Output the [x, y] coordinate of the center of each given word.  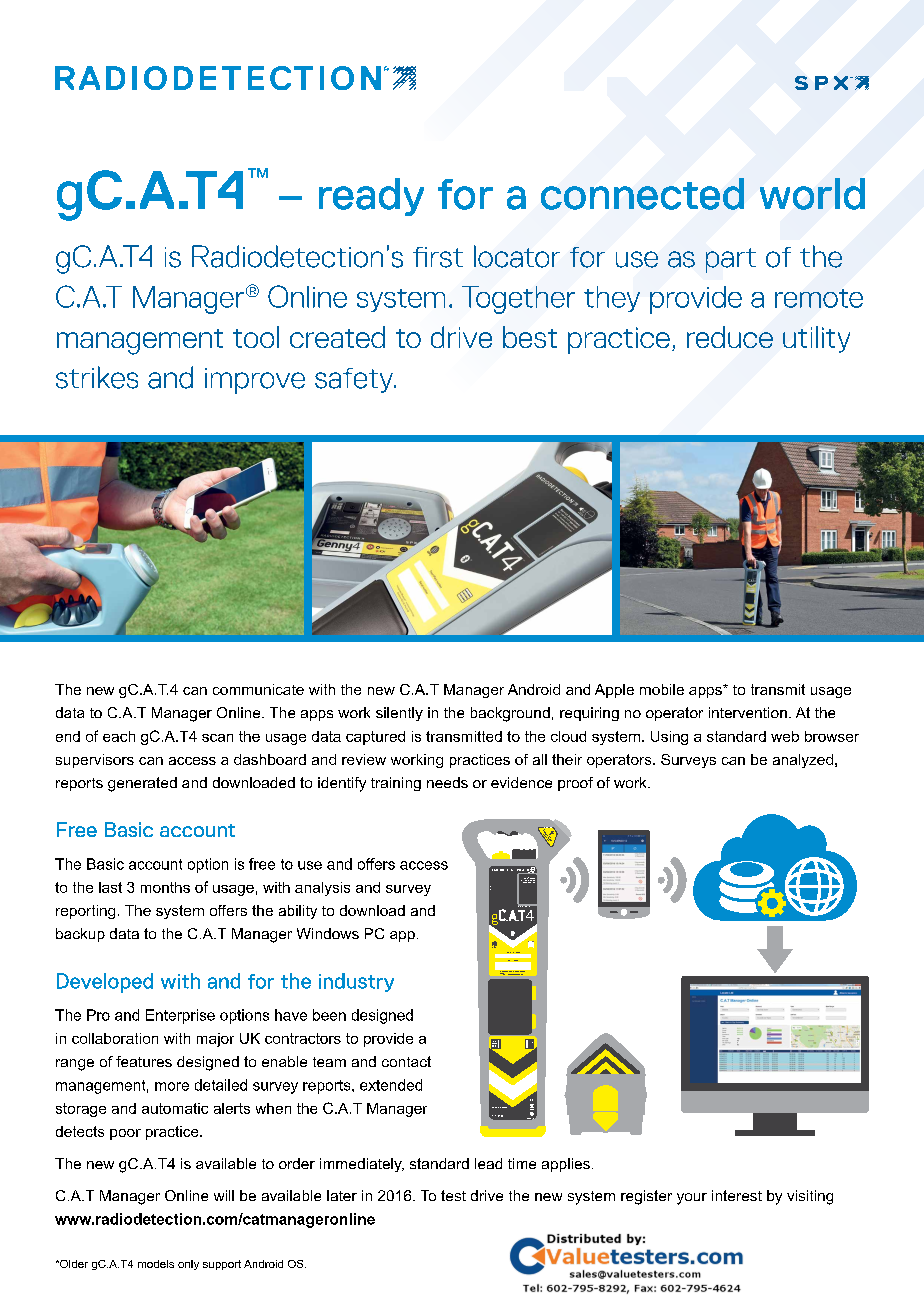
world [812, 194]
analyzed [803, 761]
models [156, 1264]
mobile [662, 689]
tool [256, 337]
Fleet [508, 952]
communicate [258, 689]
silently [399, 714]
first [438, 257]
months [165, 887]
